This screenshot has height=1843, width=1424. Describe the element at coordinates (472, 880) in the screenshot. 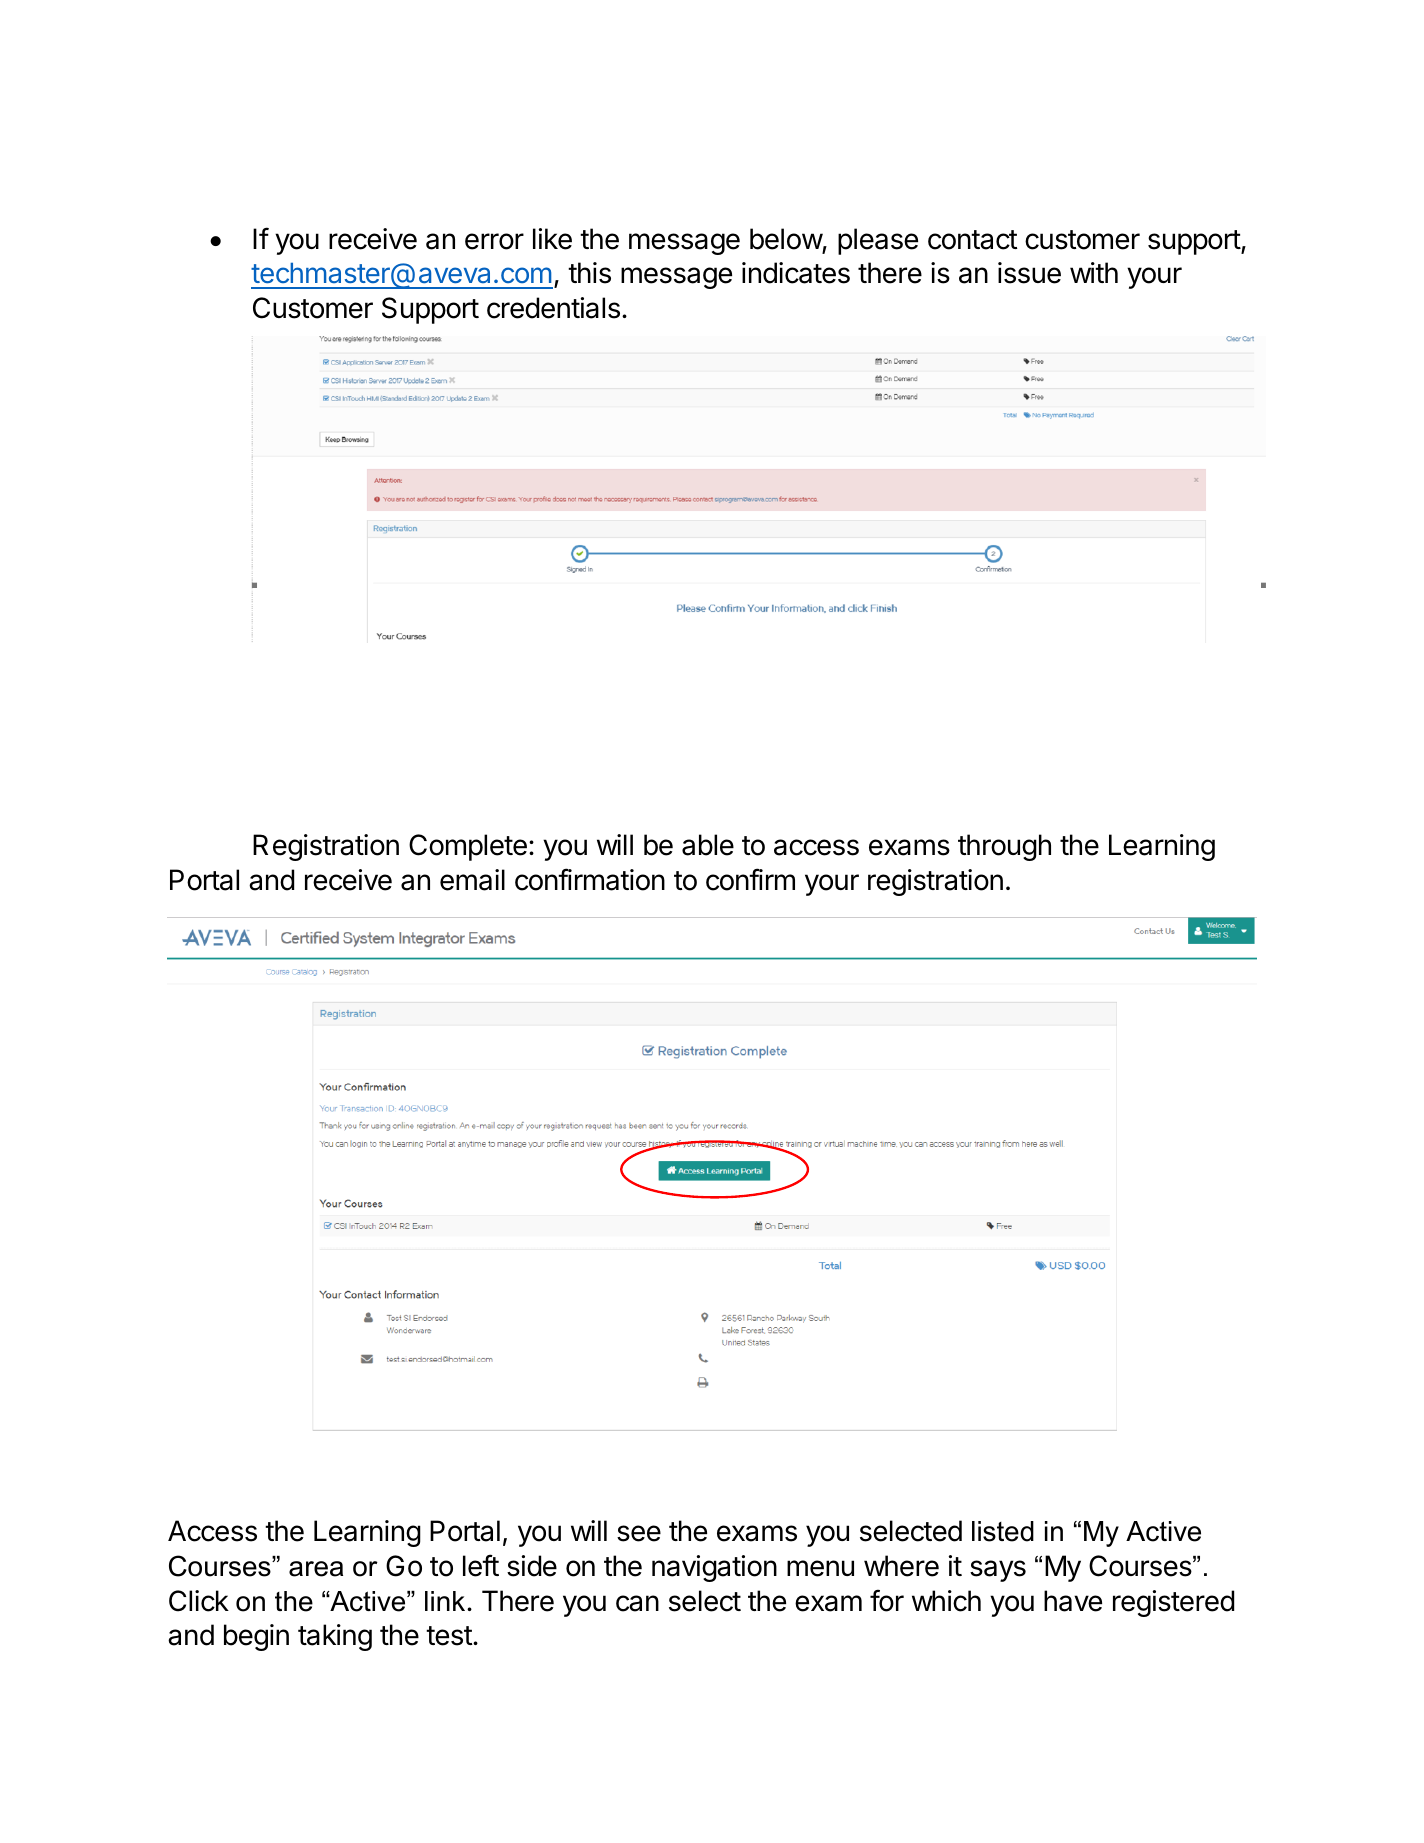

I see `email` at that location.
